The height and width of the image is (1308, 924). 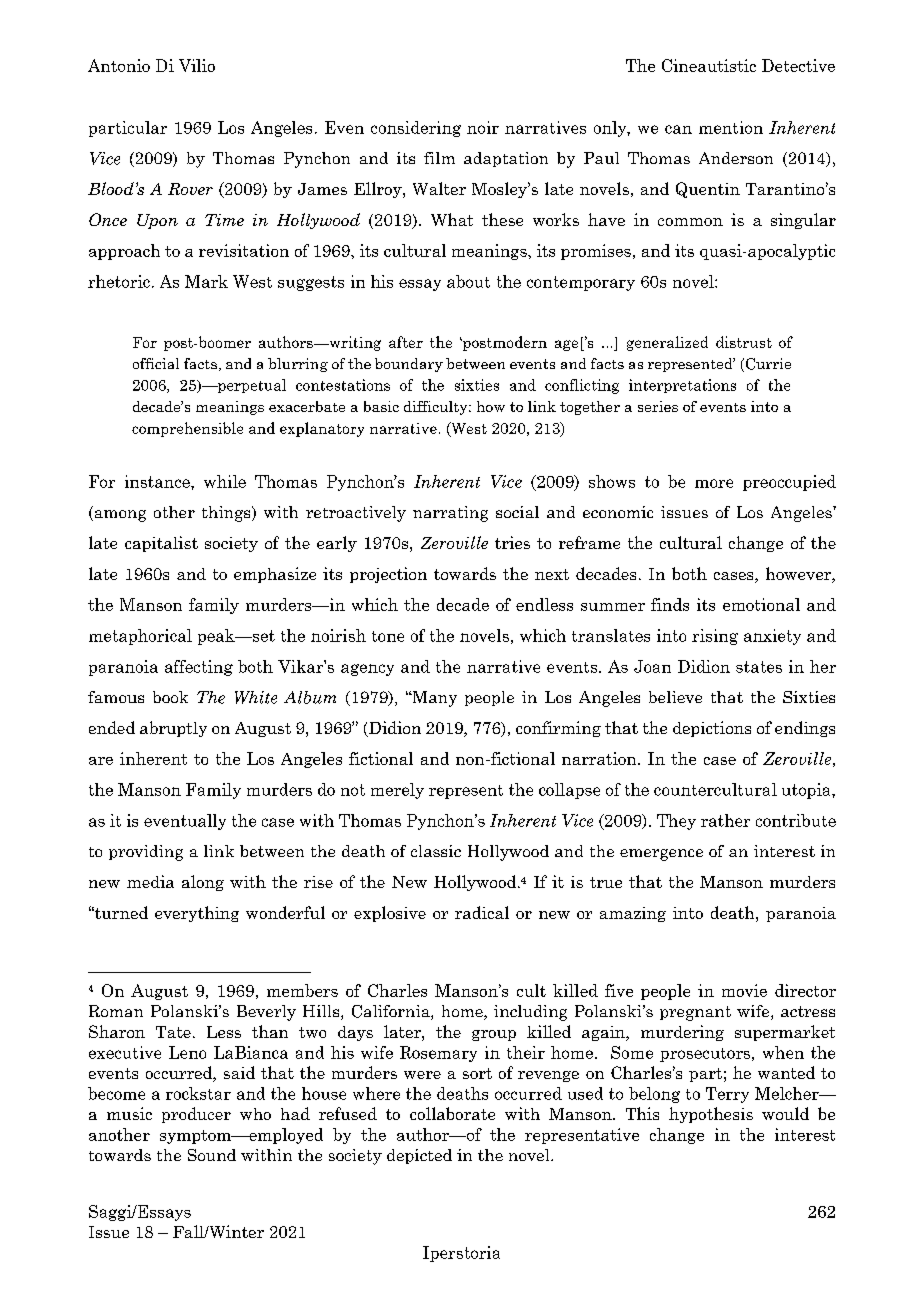 I want to click on considering, so click(x=416, y=129).
